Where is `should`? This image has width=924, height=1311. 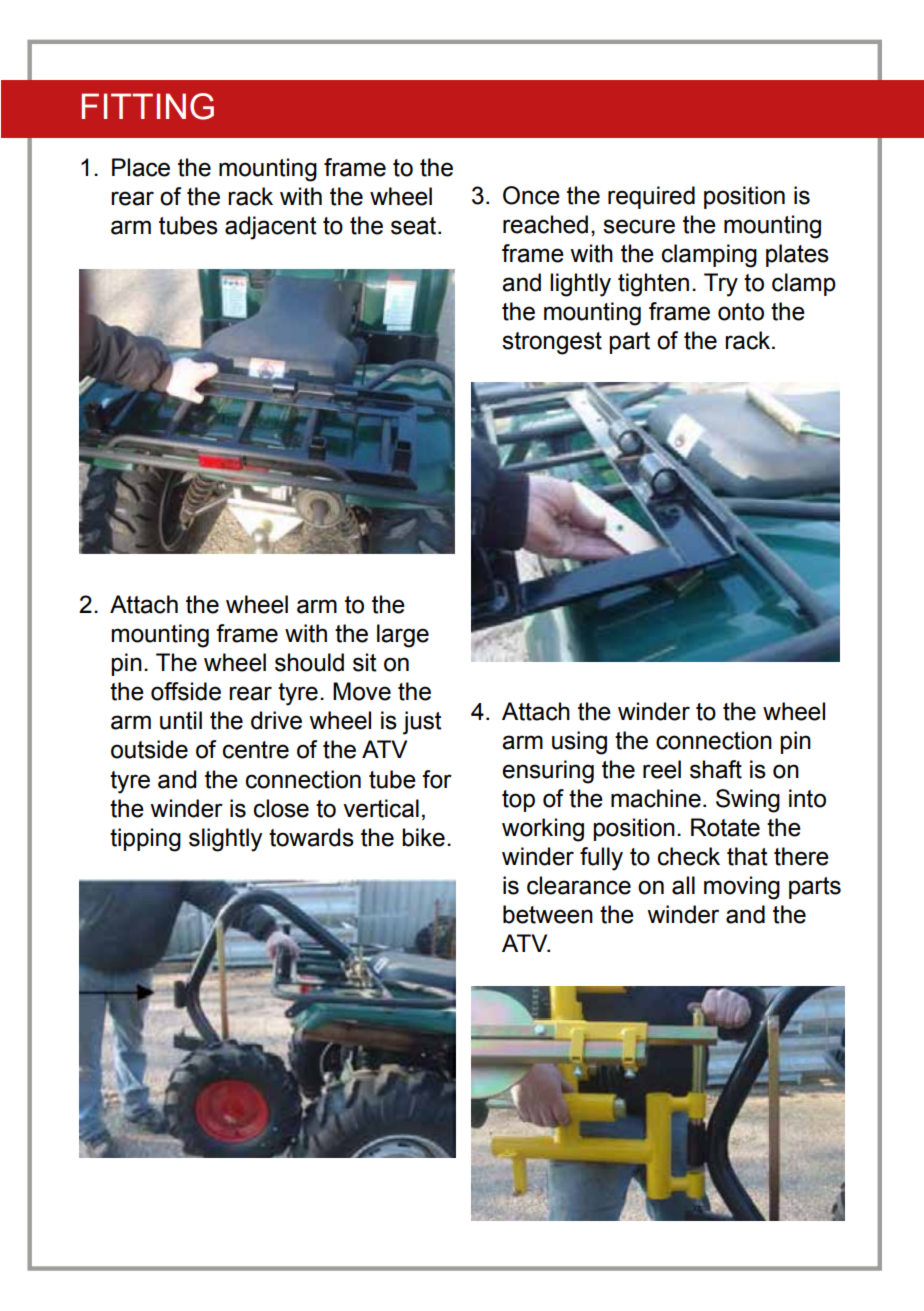 should is located at coordinates (309, 662).
